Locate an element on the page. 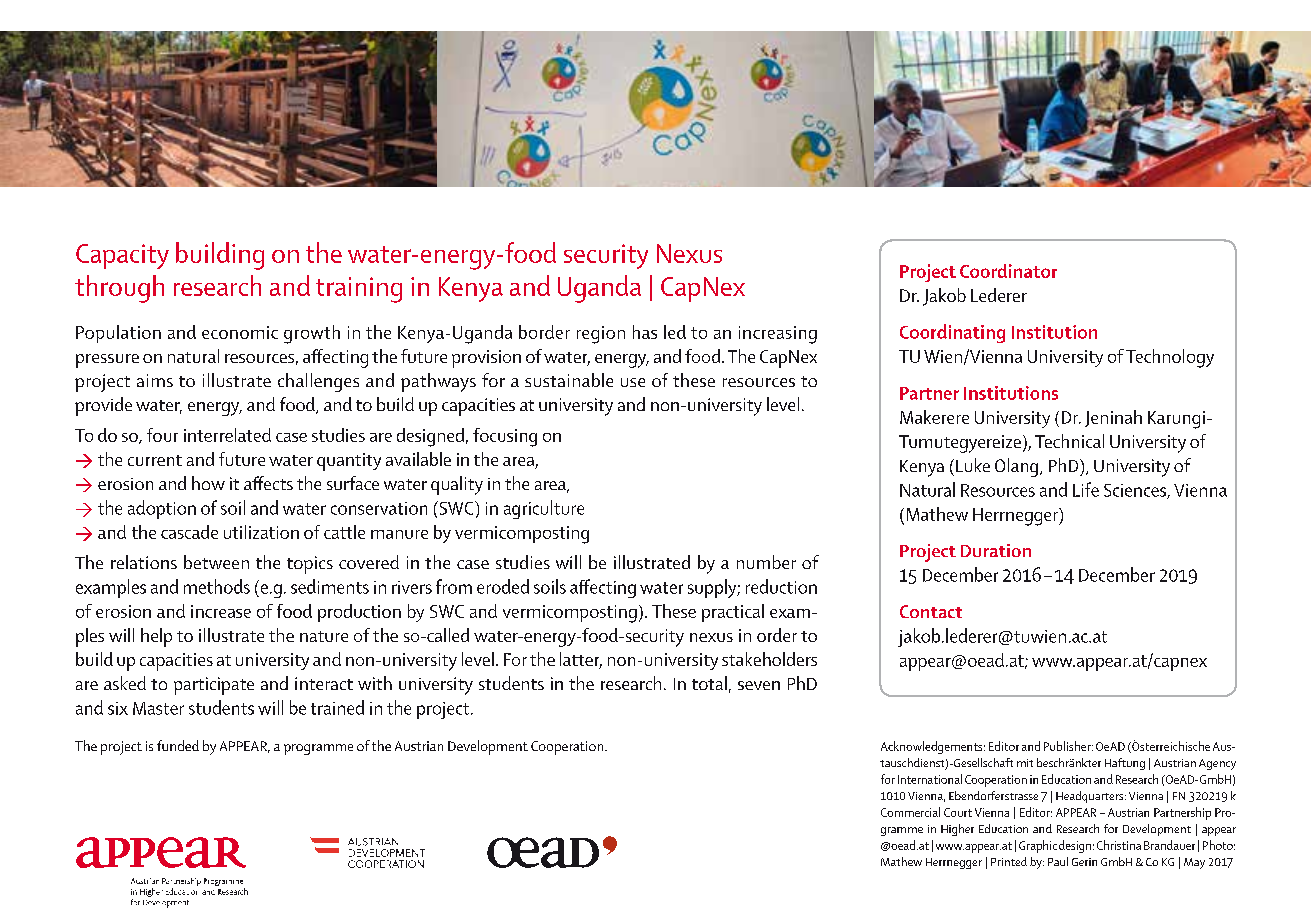 The height and width of the page is (924, 1311). funded is located at coordinates (178, 745).
